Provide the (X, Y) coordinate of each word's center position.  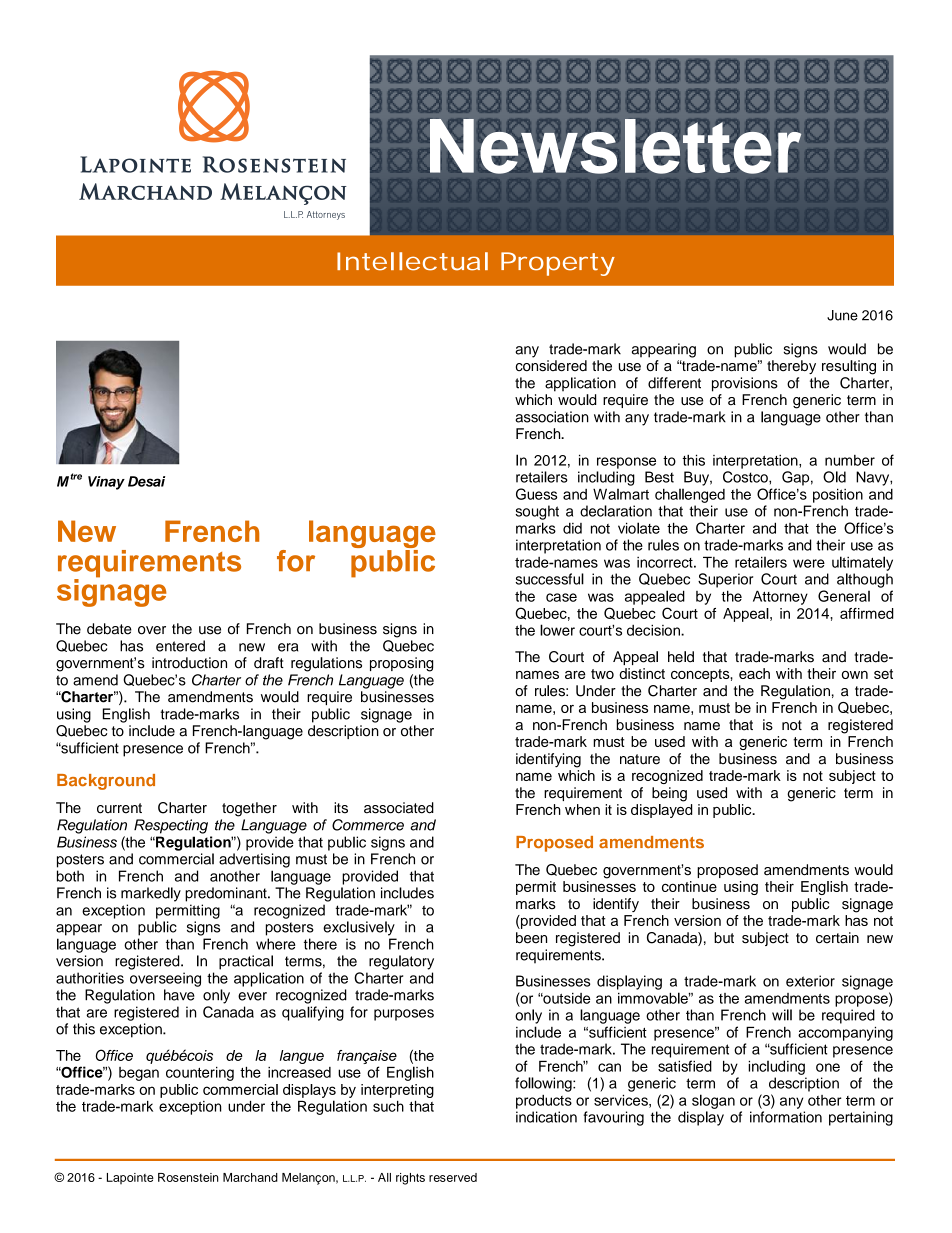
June (842, 315)
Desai (146, 481)
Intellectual (412, 261)
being (669, 794)
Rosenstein (188, 1177)
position (838, 495)
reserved (453, 1177)
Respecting (171, 826)
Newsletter (615, 146)
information (786, 1117)
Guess (536, 494)
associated (399, 808)
